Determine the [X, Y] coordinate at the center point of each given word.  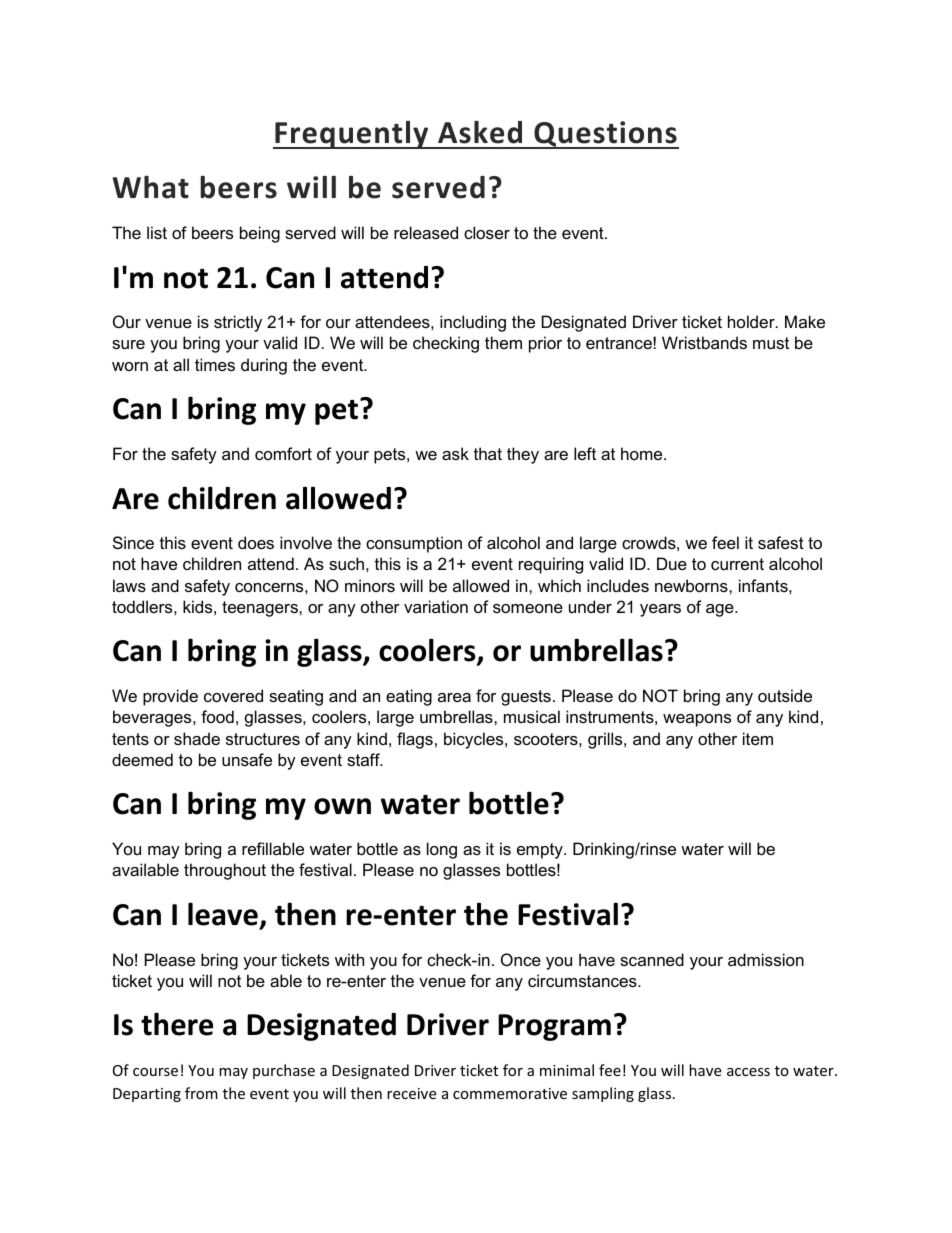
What [151, 187]
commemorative [510, 1093]
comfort [283, 453]
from [201, 1093]
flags [415, 740]
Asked [480, 132]
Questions [605, 135]
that [488, 453]
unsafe [247, 759]
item [758, 738]
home [643, 453]
